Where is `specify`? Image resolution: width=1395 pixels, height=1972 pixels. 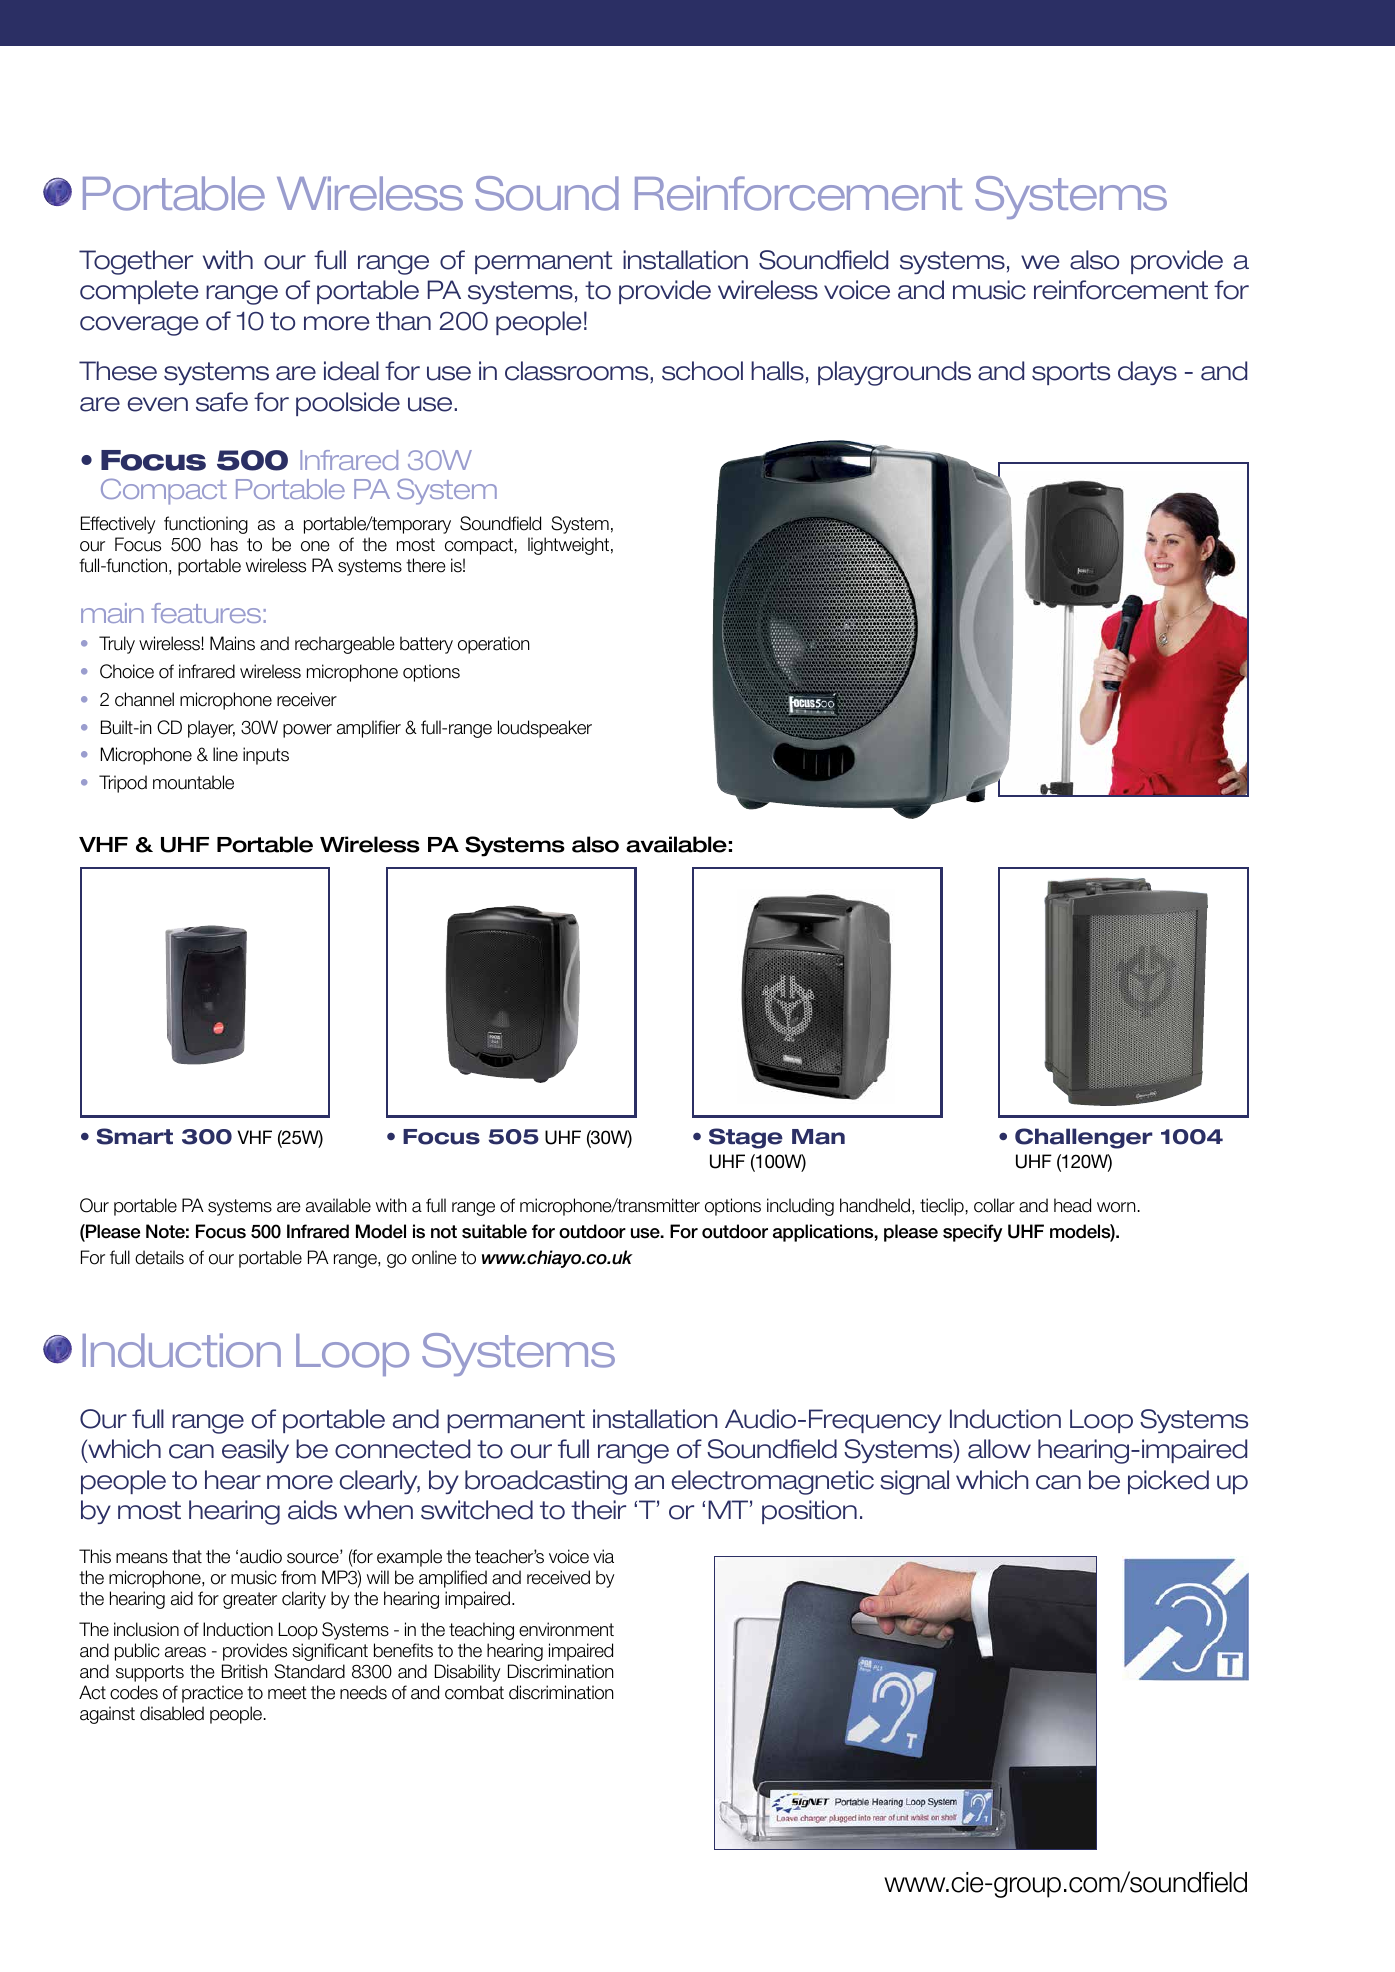
specify is located at coordinates (973, 1233).
